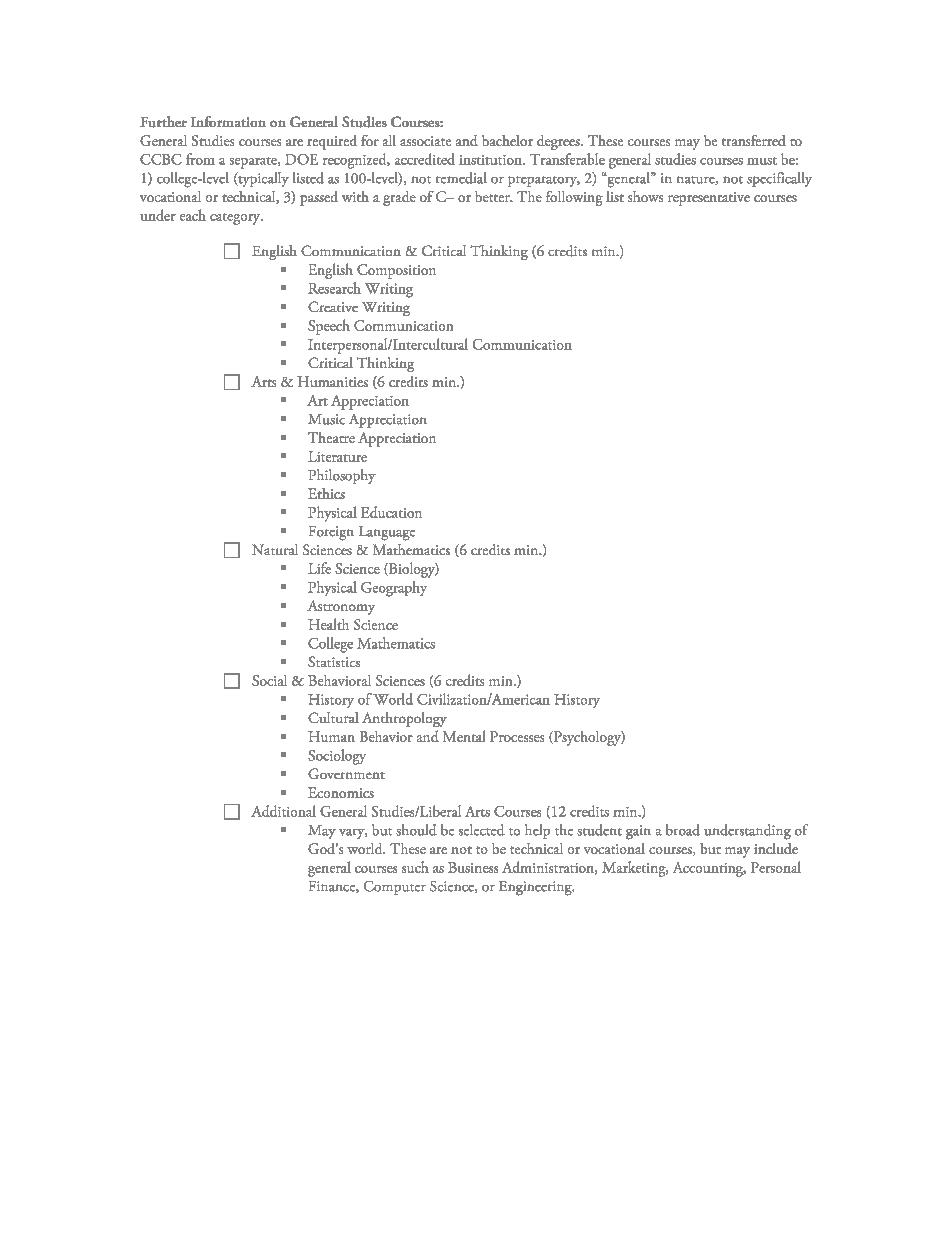 Image resolution: width=952 pixels, height=1233 pixels. I want to click on Theatre, so click(331, 437).
